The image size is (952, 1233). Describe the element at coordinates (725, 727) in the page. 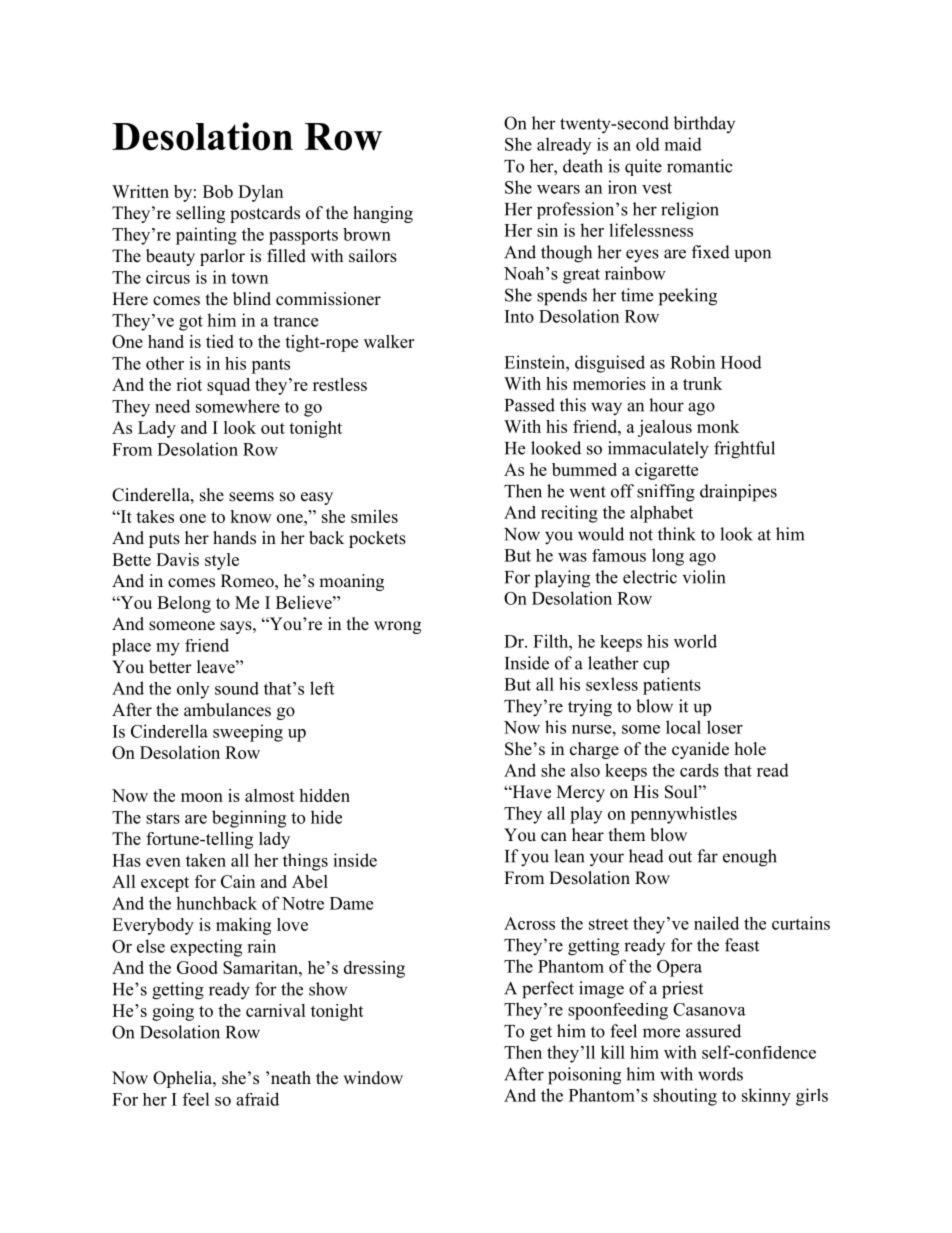

I see `loser` at that location.
